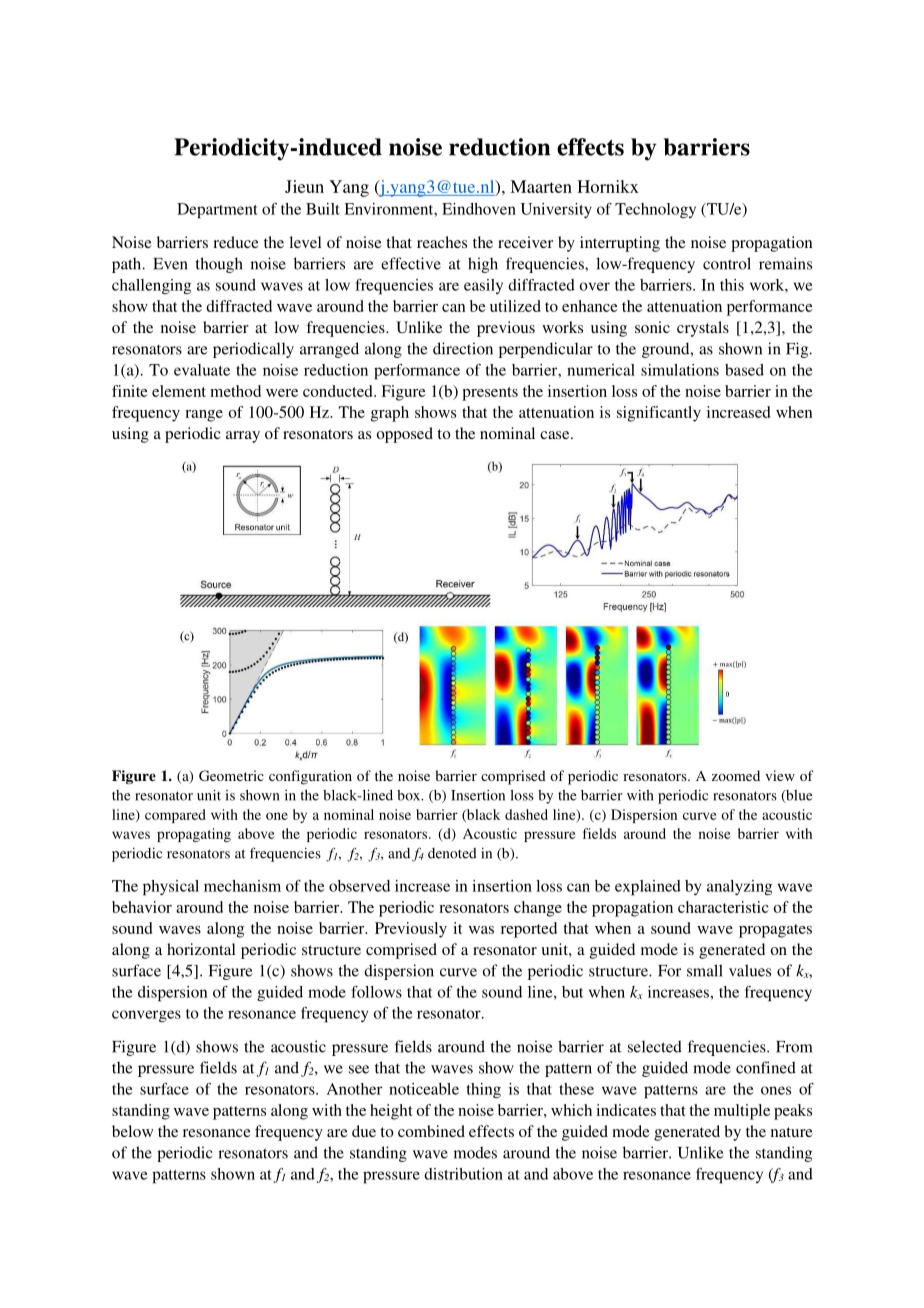 Image resolution: width=924 pixels, height=1308 pixels. Describe the element at coordinates (405, 435) in the page. I see `opposed` at that location.
